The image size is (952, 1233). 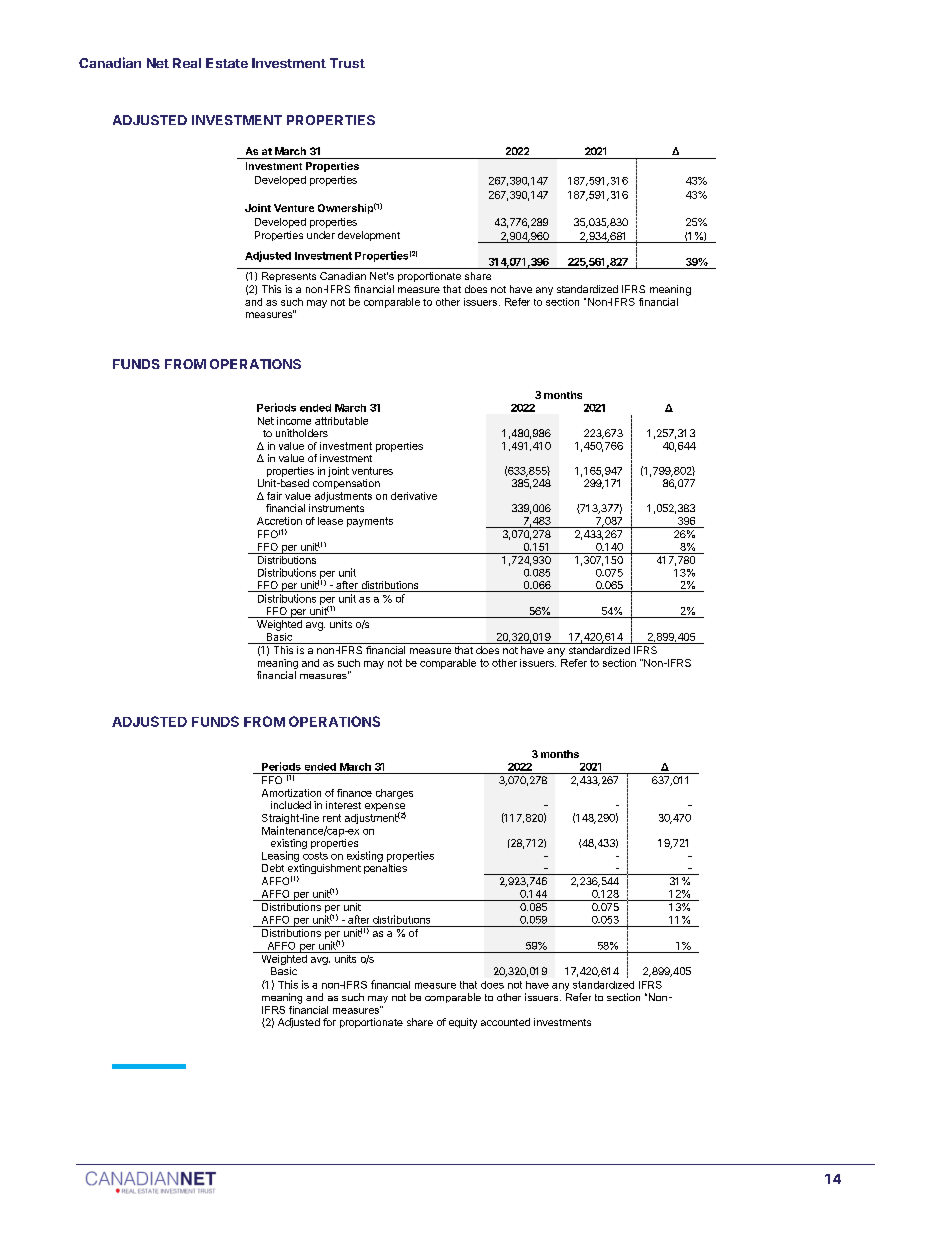 What do you see at coordinates (369, 236) in the image?
I see `development` at bounding box center [369, 236].
